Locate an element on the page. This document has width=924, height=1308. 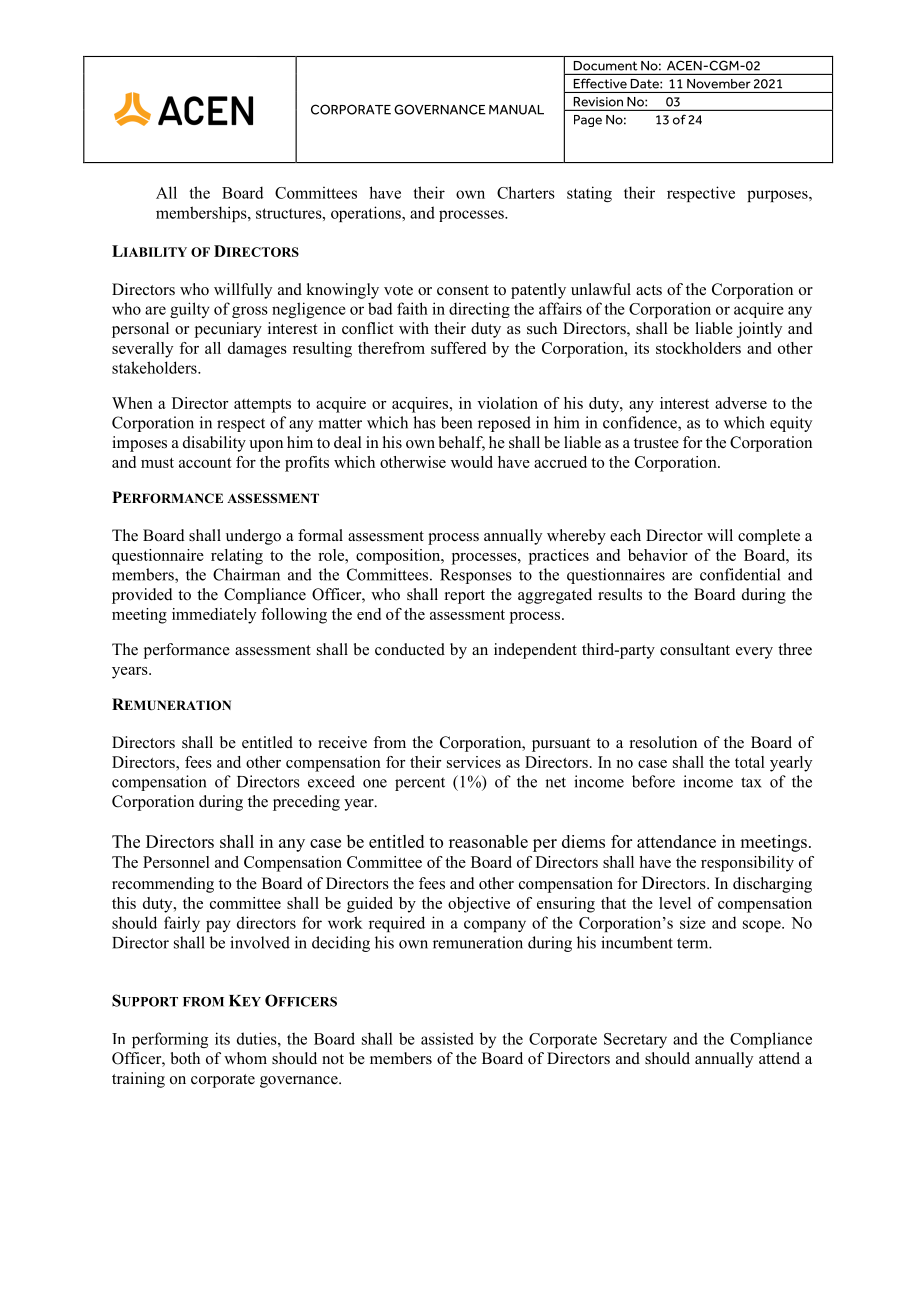
both is located at coordinates (185, 1058).
